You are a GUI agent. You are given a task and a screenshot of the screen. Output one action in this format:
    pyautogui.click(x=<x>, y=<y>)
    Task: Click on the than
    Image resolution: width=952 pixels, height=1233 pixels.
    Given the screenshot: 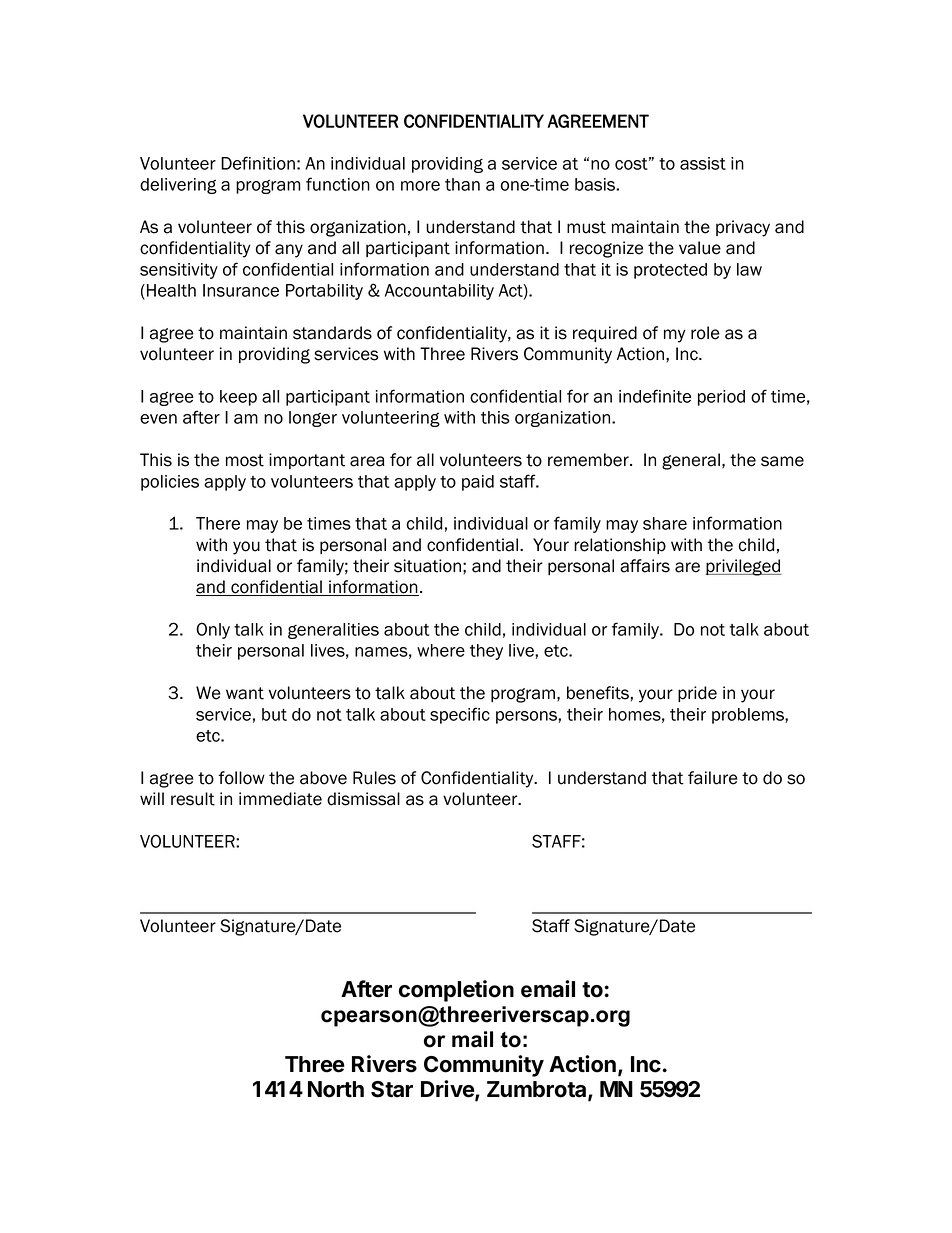 What is the action you would take?
    pyautogui.click(x=462, y=184)
